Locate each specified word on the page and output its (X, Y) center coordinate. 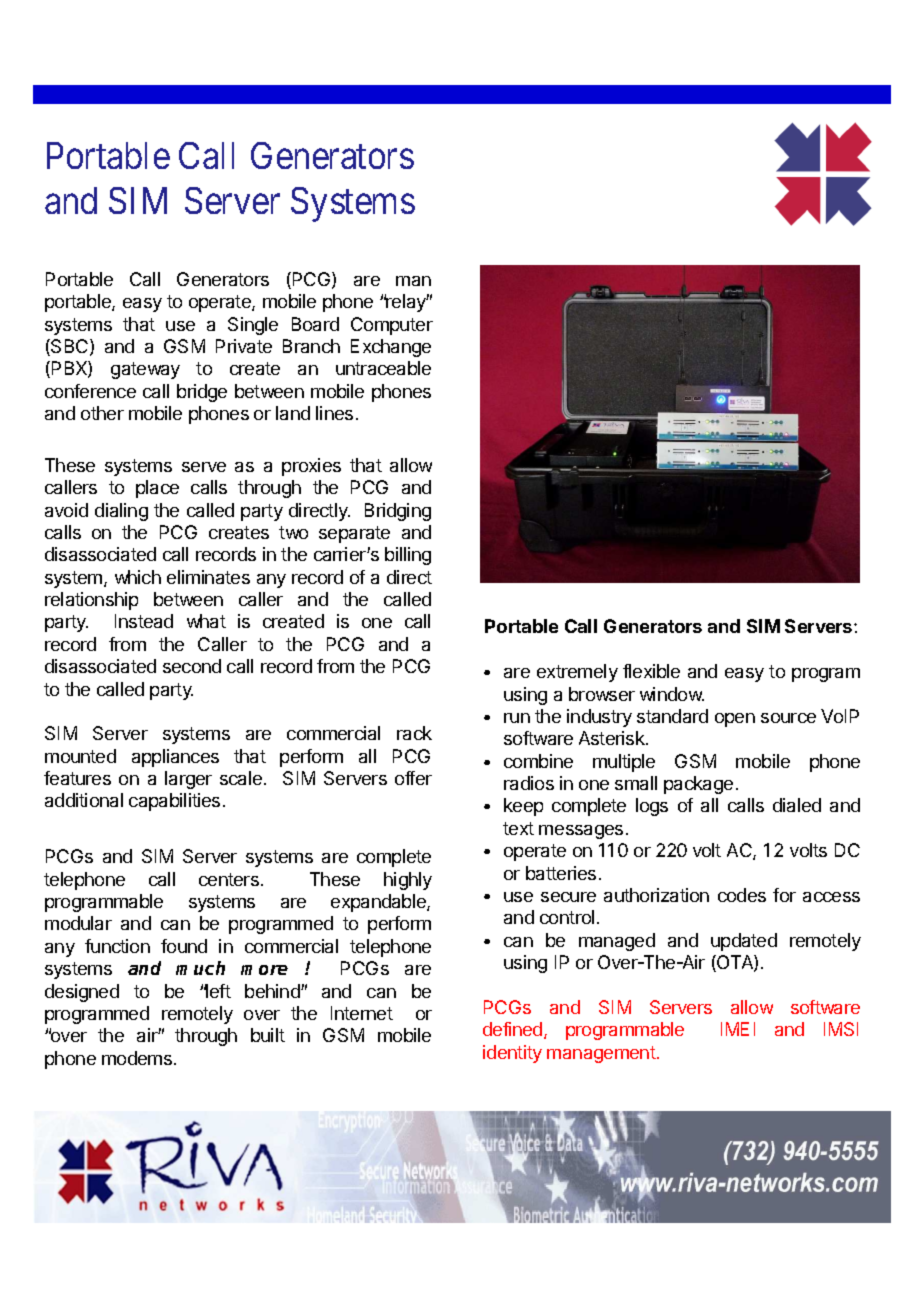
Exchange (391, 348)
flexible (651, 671)
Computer (392, 326)
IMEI (738, 1029)
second (192, 666)
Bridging (398, 512)
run (517, 718)
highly (408, 881)
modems (138, 1058)
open (735, 720)
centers (229, 879)
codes (742, 895)
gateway (145, 370)
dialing (121, 512)
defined (514, 1030)
